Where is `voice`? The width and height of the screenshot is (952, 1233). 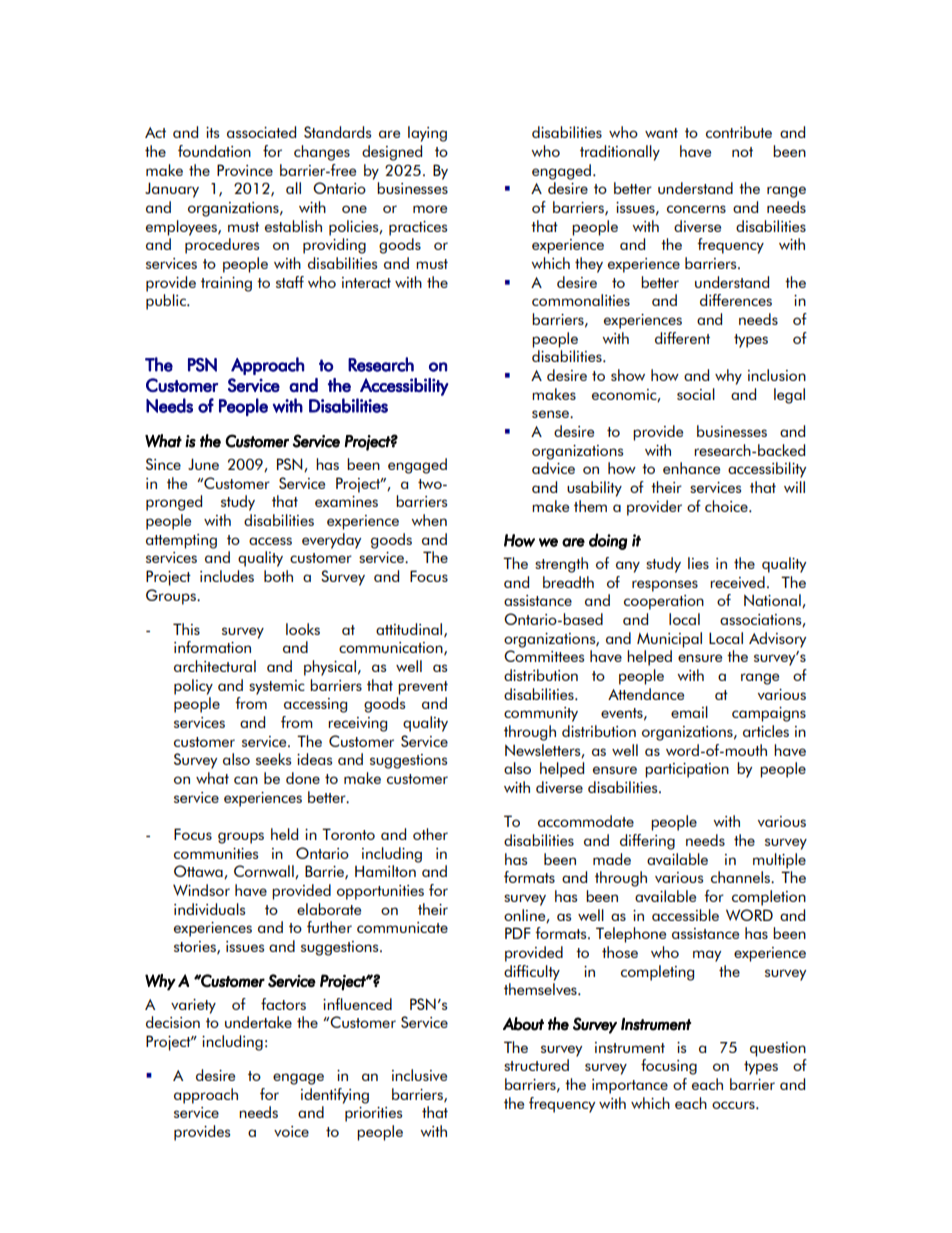 voice is located at coordinates (291, 1131).
